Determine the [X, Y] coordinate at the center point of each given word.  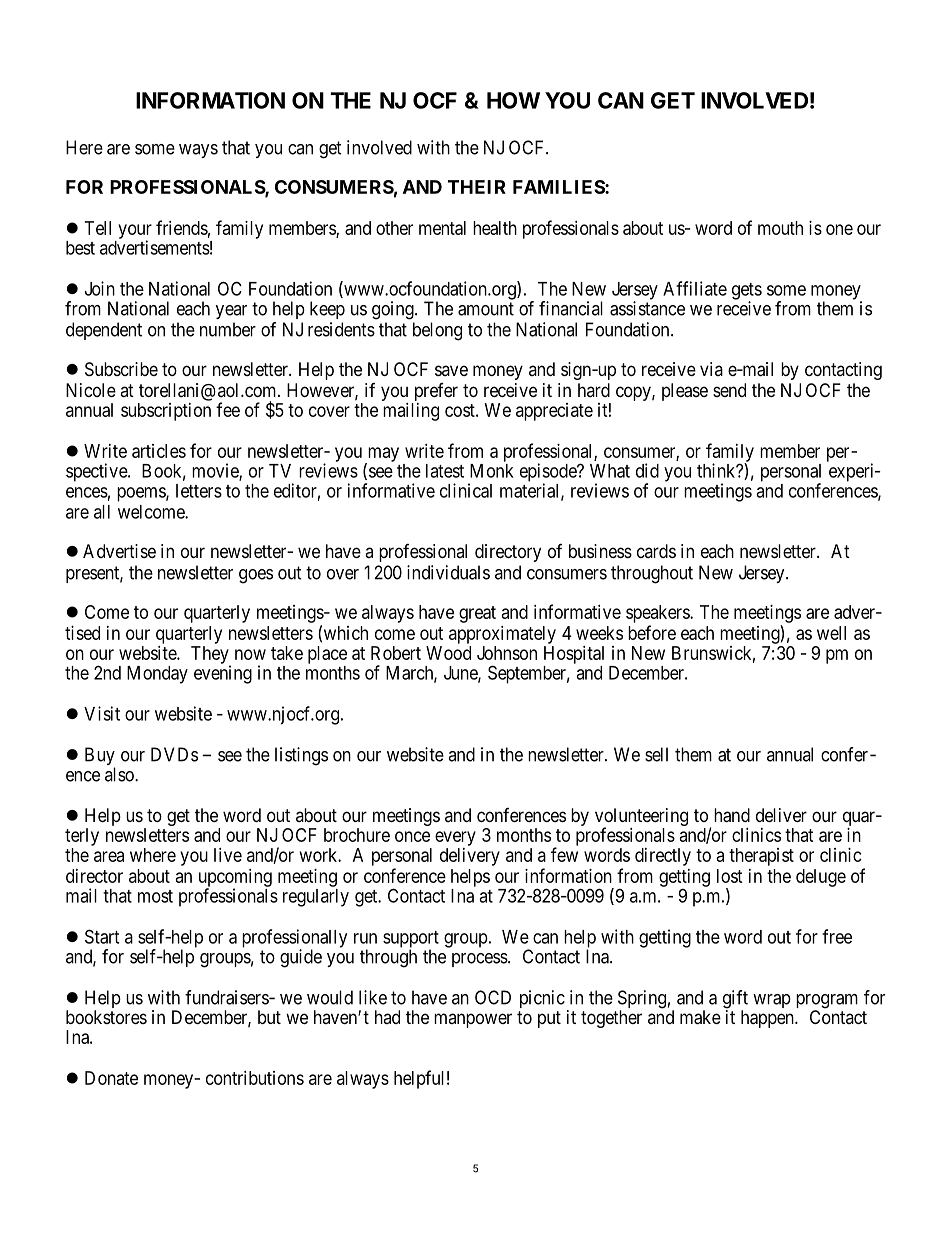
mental [442, 228]
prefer [436, 392]
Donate [111, 1078]
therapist [761, 857]
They [211, 656]
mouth [780, 228]
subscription [166, 412]
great [477, 614]
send [729, 390]
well [831, 633]
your [135, 232]
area [109, 856]
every [455, 838]
